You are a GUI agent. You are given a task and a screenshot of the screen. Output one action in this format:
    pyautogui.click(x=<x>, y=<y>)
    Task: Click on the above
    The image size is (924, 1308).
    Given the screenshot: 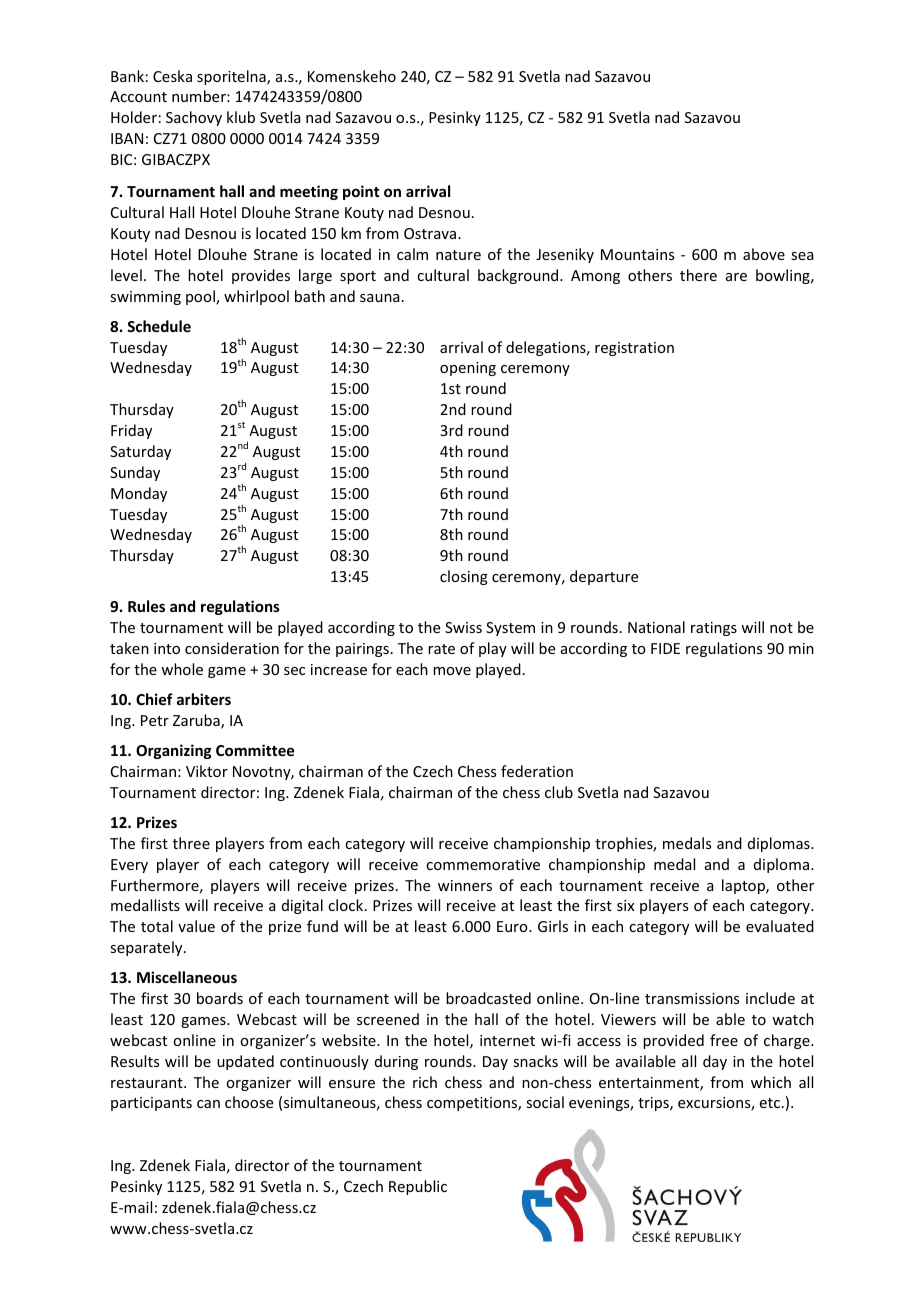 What is the action you would take?
    pyautogui.click(x=764, y=254)
